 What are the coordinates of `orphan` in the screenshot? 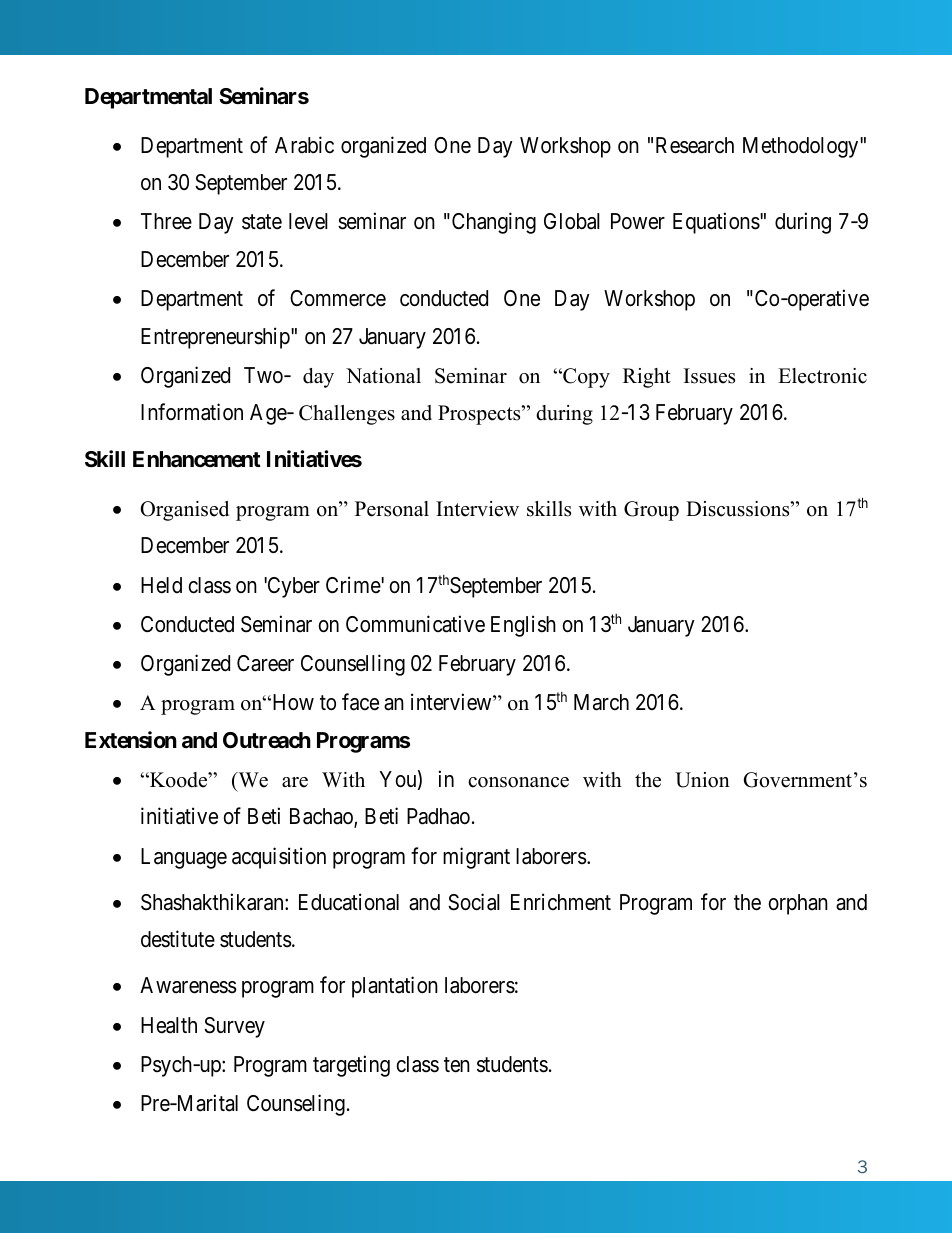 It's located at (798, 904).
